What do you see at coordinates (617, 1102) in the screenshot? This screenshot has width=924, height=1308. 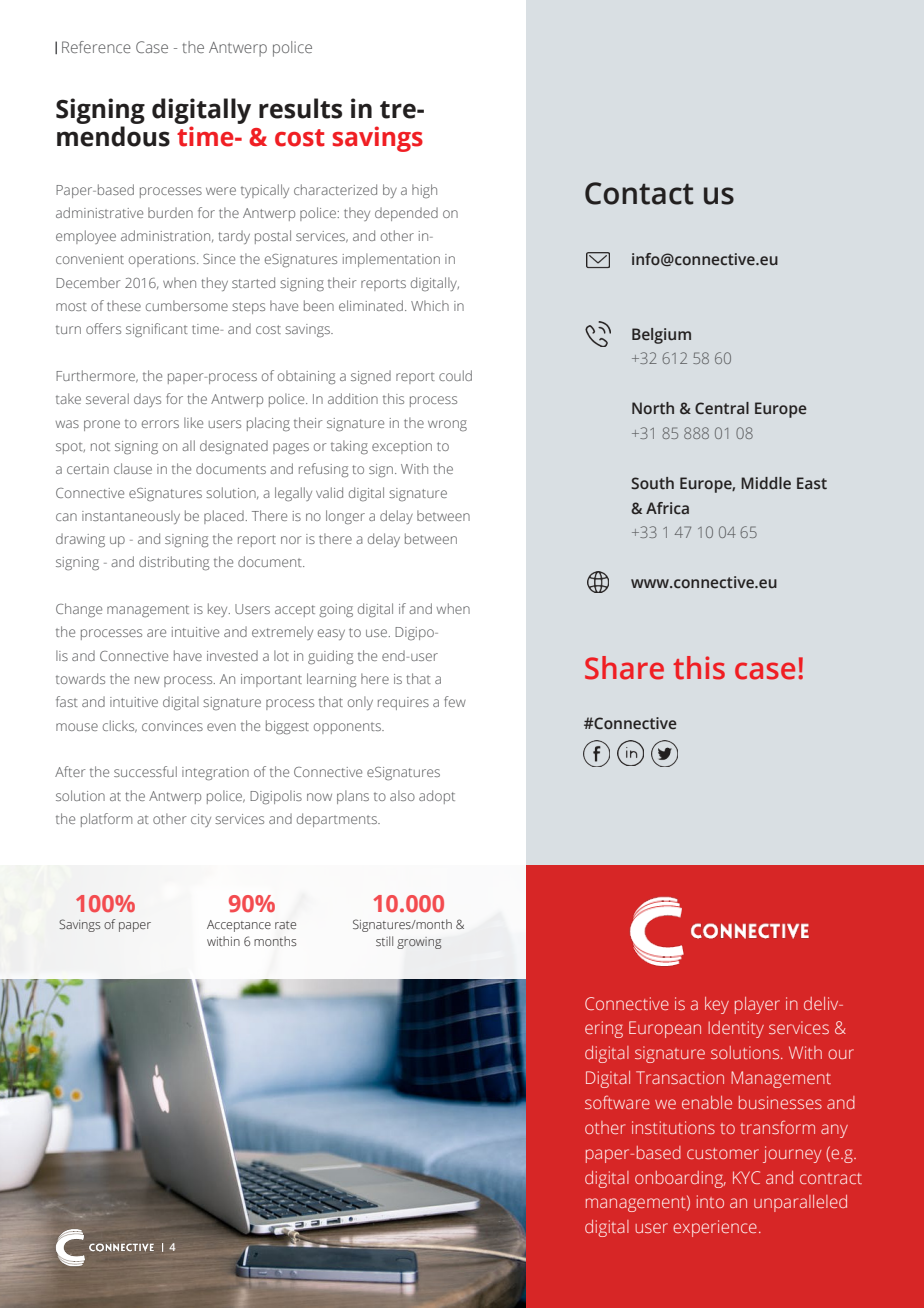 I see `software` at bounding box center [617, 1102].
